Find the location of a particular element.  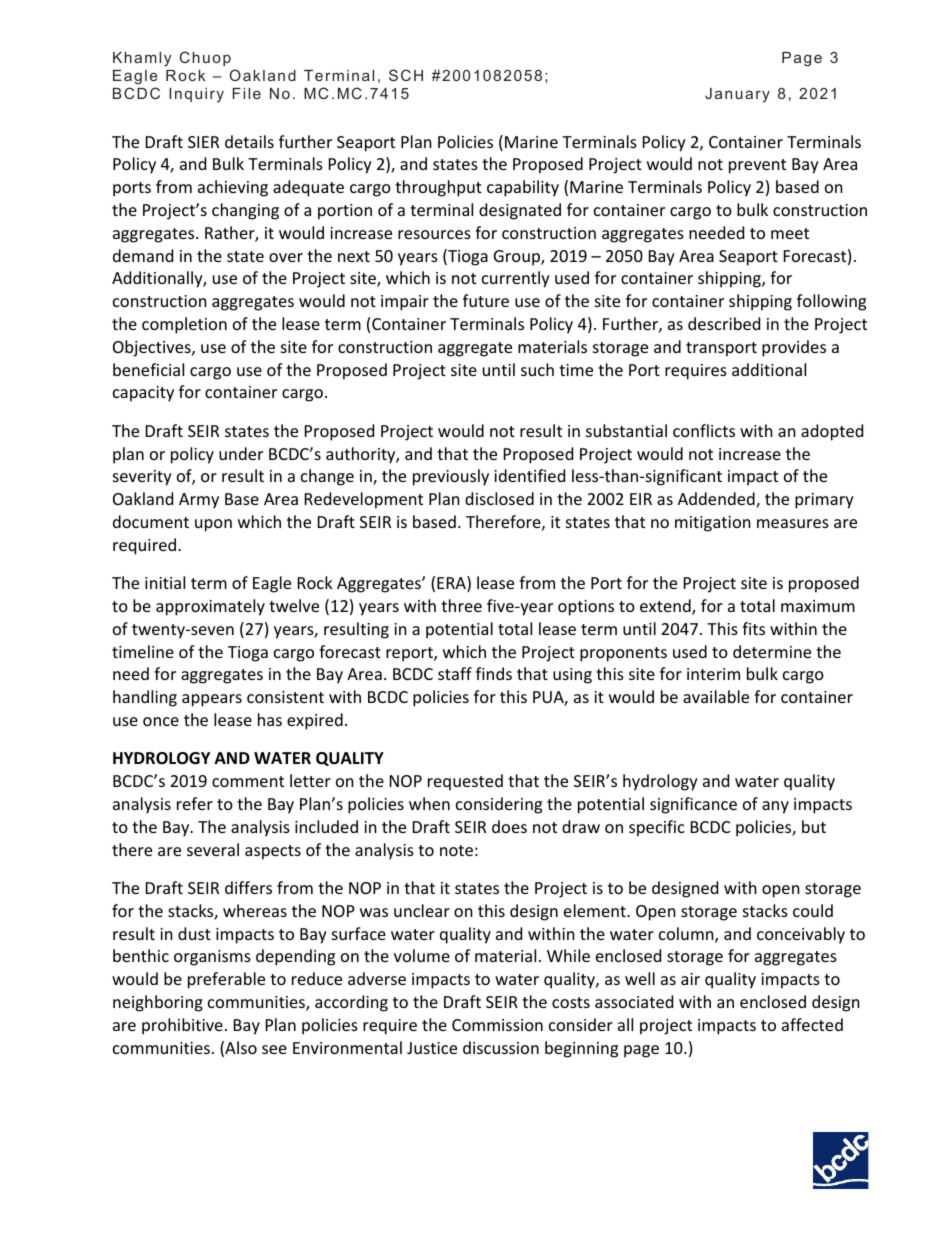

Commission is located at coordinates (497, 1025).
